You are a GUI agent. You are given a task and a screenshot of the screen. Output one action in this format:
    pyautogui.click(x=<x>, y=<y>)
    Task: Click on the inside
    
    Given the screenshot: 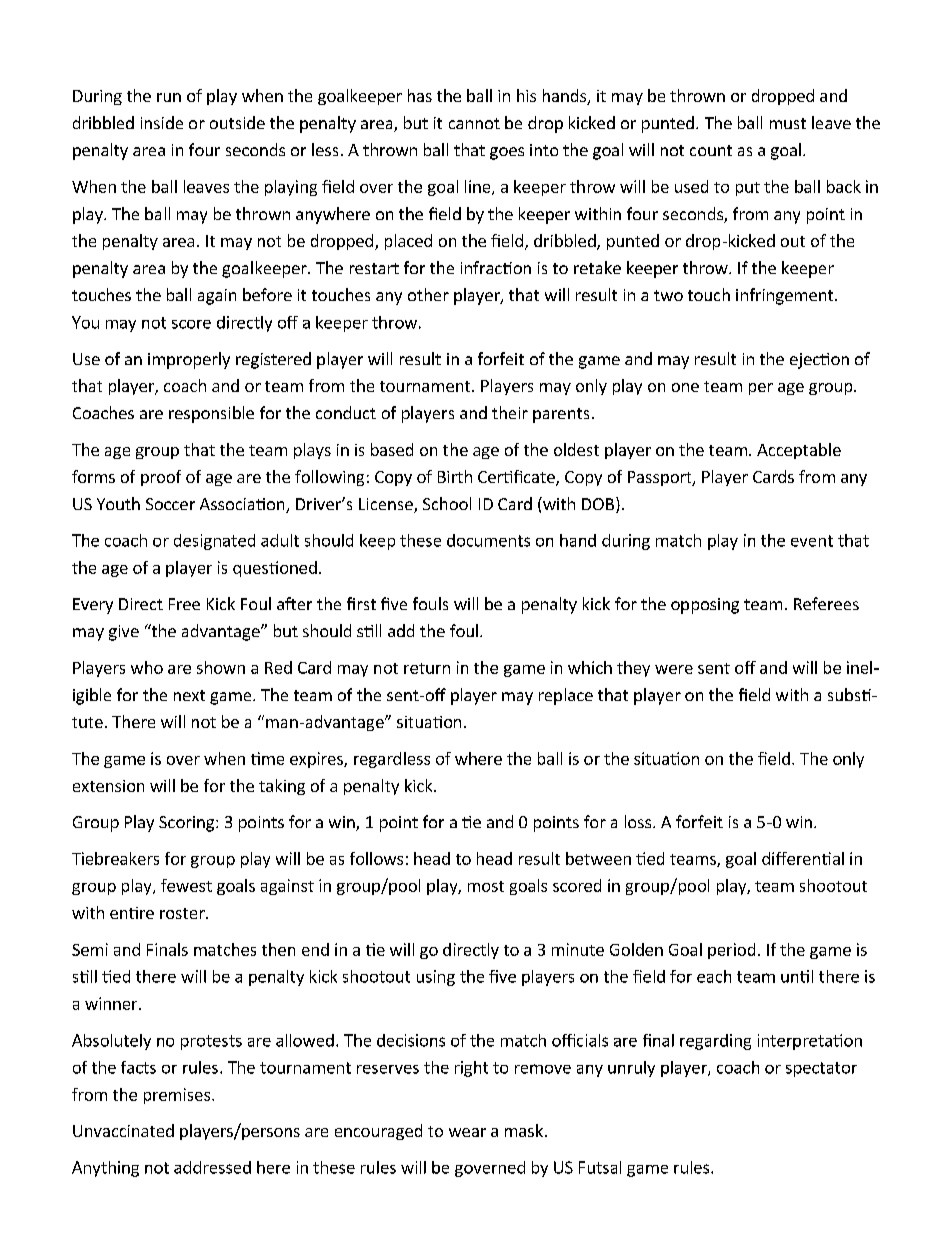 What is the action you would take?
    pyautogui.click(x=162, y=122)
